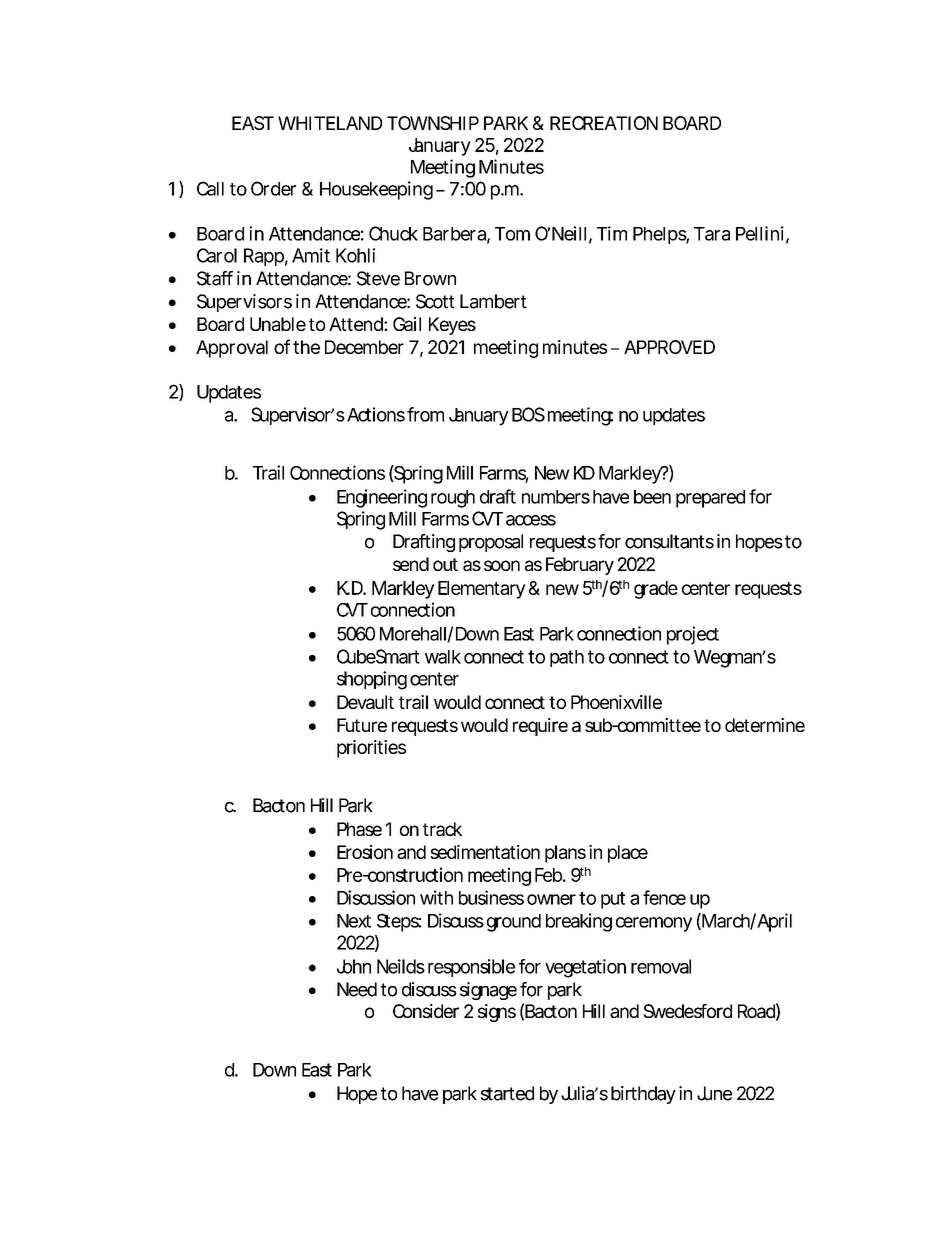 The height and width of the screenshot is (1233, 952). What do you see at coordinates (433, 123) in the screenshot?
I see `TOWNSHIP` at bounding box center [433, 123].
